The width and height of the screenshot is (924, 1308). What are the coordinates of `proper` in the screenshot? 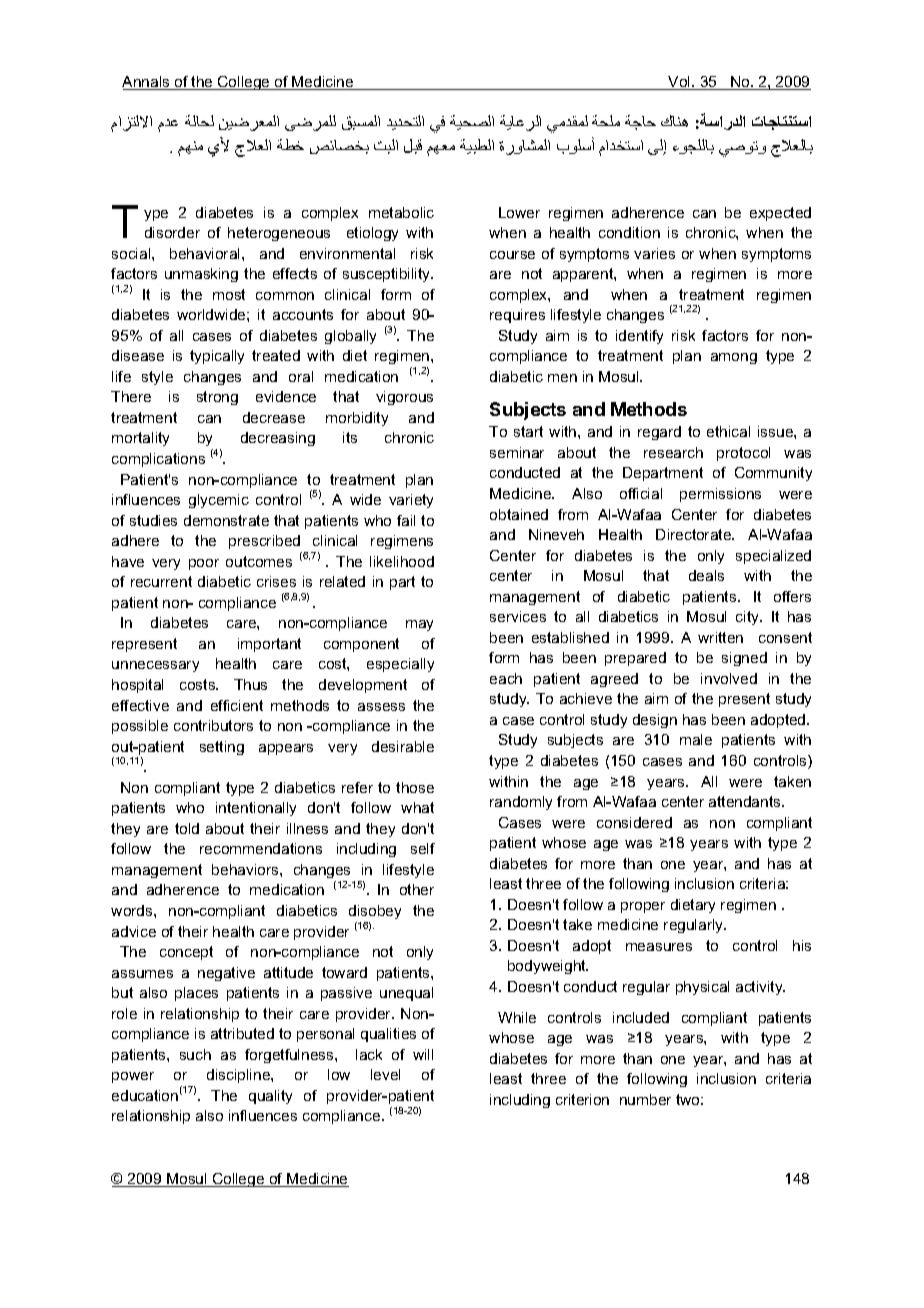 It's located at (643, 907).
